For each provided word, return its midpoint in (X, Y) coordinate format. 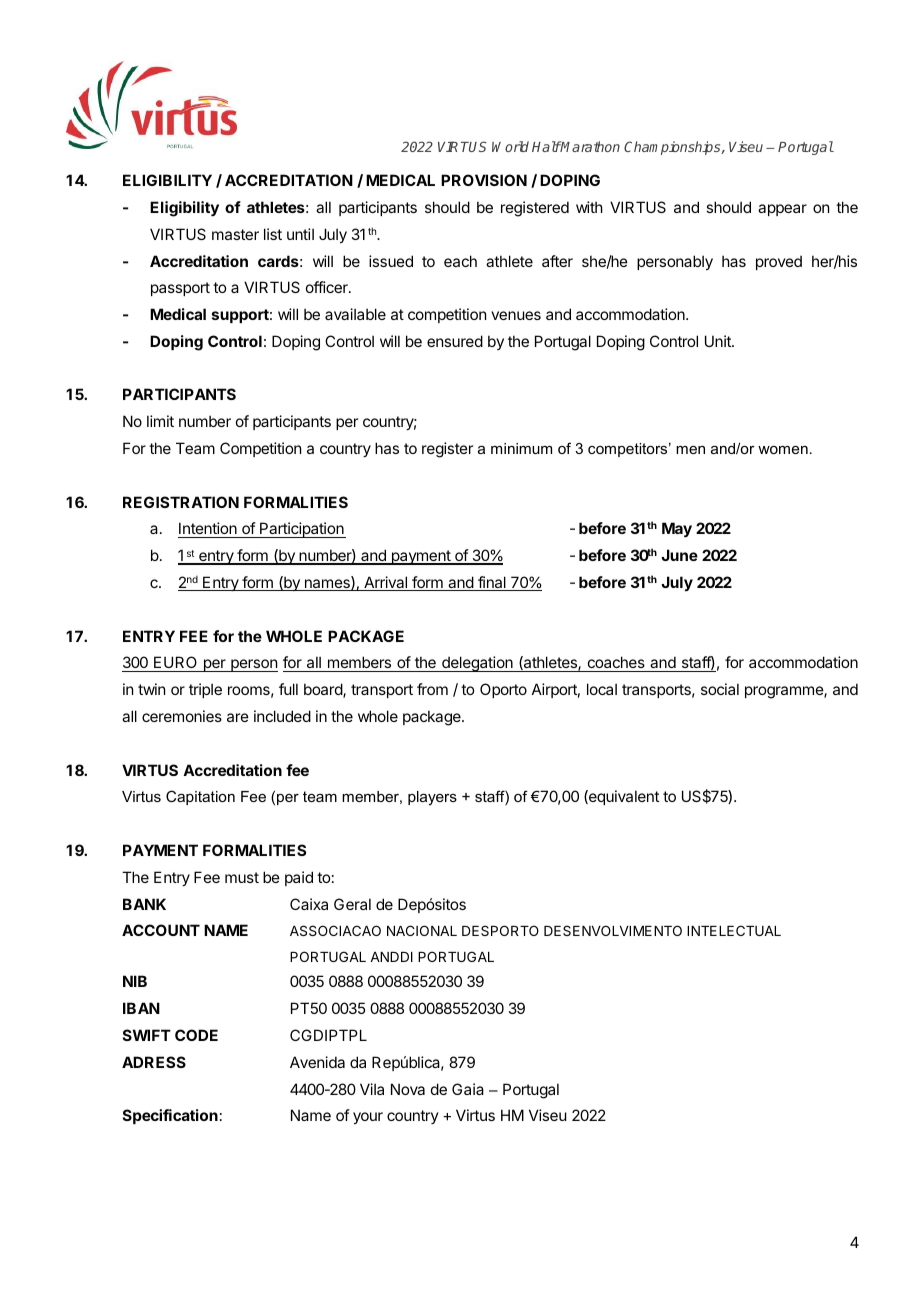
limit (160, 421)
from (432, 689)
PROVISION (484, 180)
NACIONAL (422, 930)
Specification (170, 1116)
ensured (455, 341)
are (238, 717)
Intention (208, 530)
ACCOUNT (161, 930)
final (492, 583)
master (235, 234)
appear (782, 210)
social (720, 689)
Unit (719, 341)
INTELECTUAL (734, 930)
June (679, 555)
